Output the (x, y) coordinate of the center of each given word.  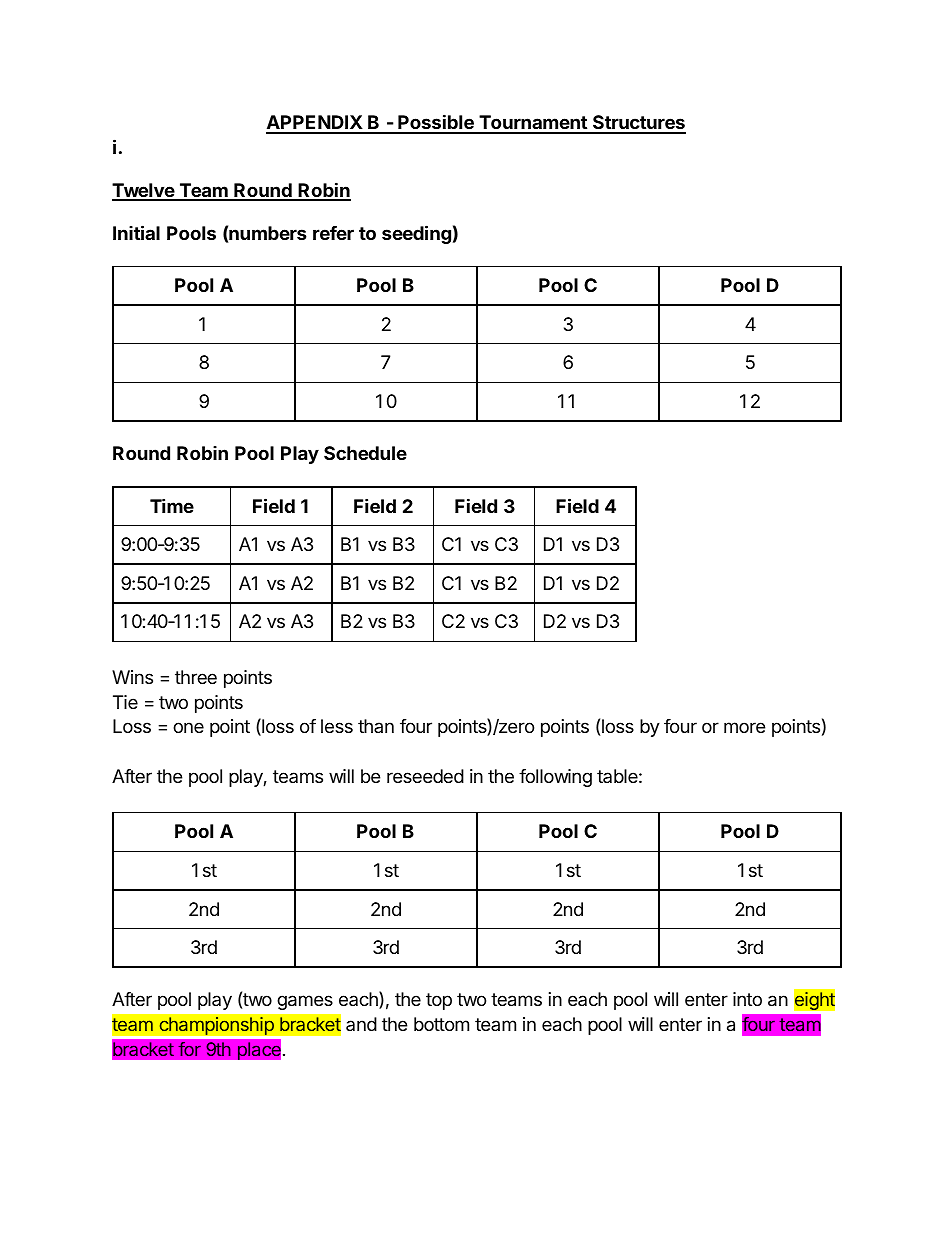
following (555, 778)
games (305, 1003)
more (744, 727)
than (376, 726)
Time (172, 505)
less (337, 726)
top (439, 1001)
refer (333, 233)
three (196, 677)
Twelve (144, 191)
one (188, 727)
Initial (136, 232)
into (747, 999)
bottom (441, 1024)
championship (216, 1027)
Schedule (365, 453)
